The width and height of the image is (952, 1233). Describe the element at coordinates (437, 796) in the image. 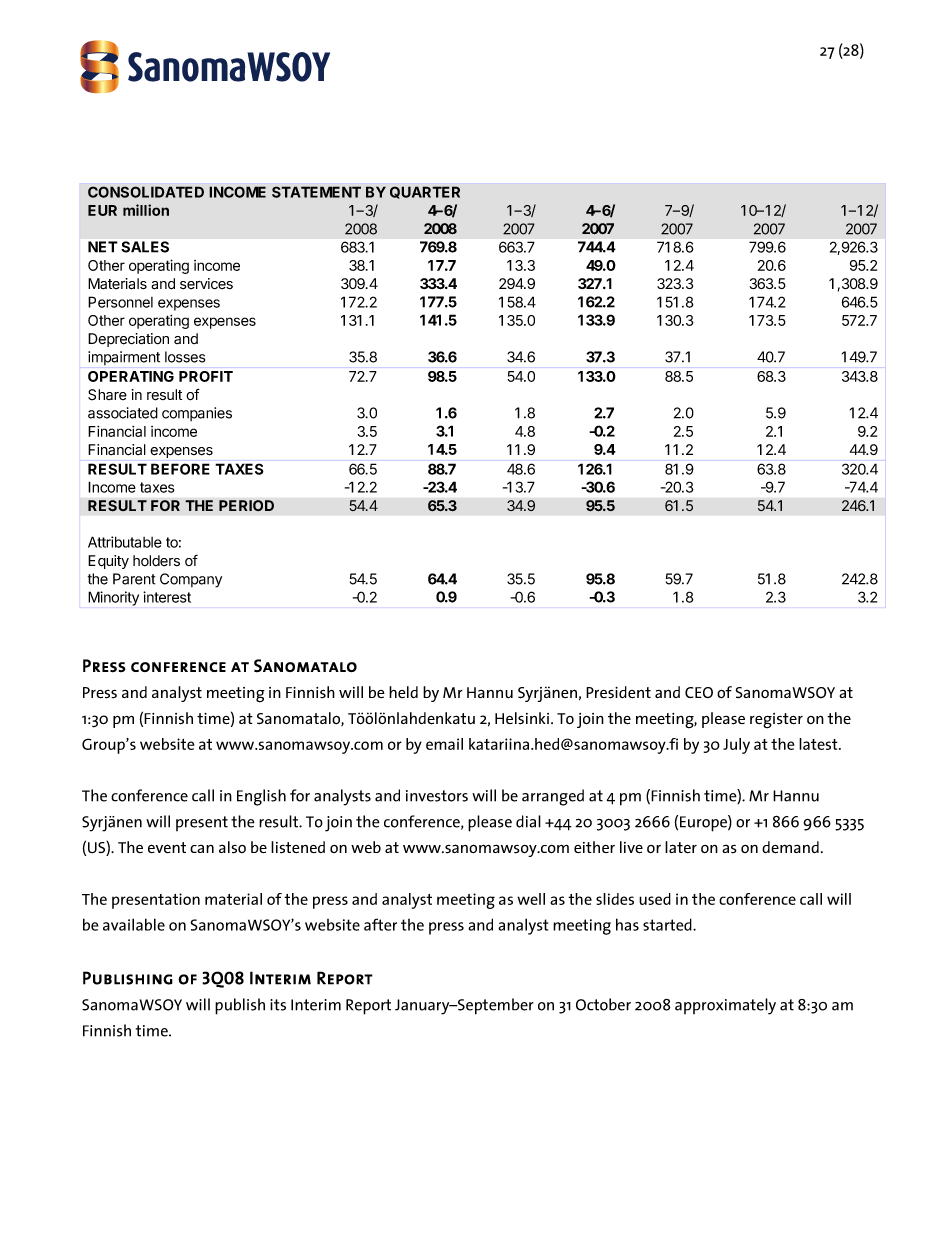

I see `investors` at that location.
